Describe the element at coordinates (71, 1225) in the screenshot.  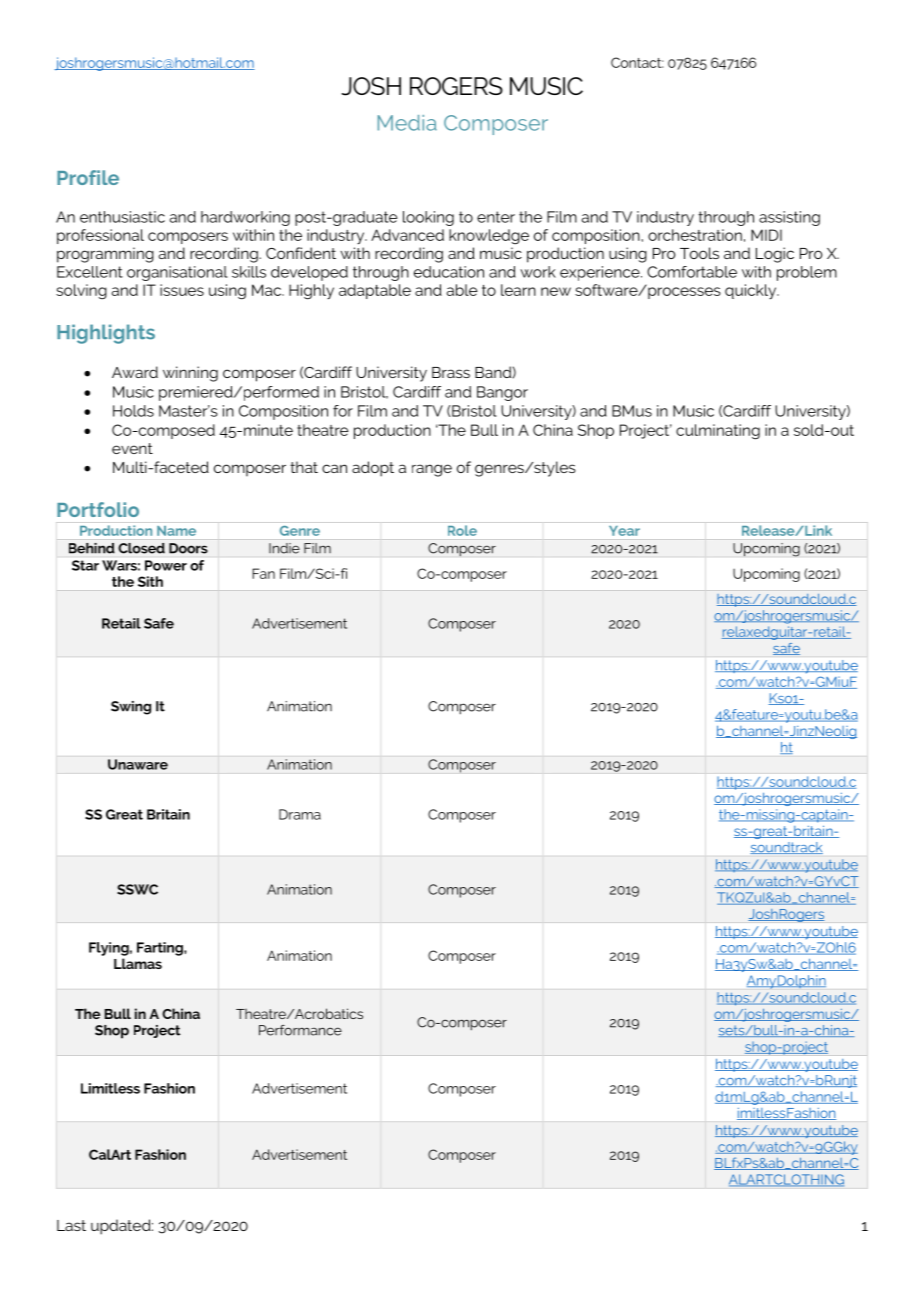
I see `Last` at that location.
